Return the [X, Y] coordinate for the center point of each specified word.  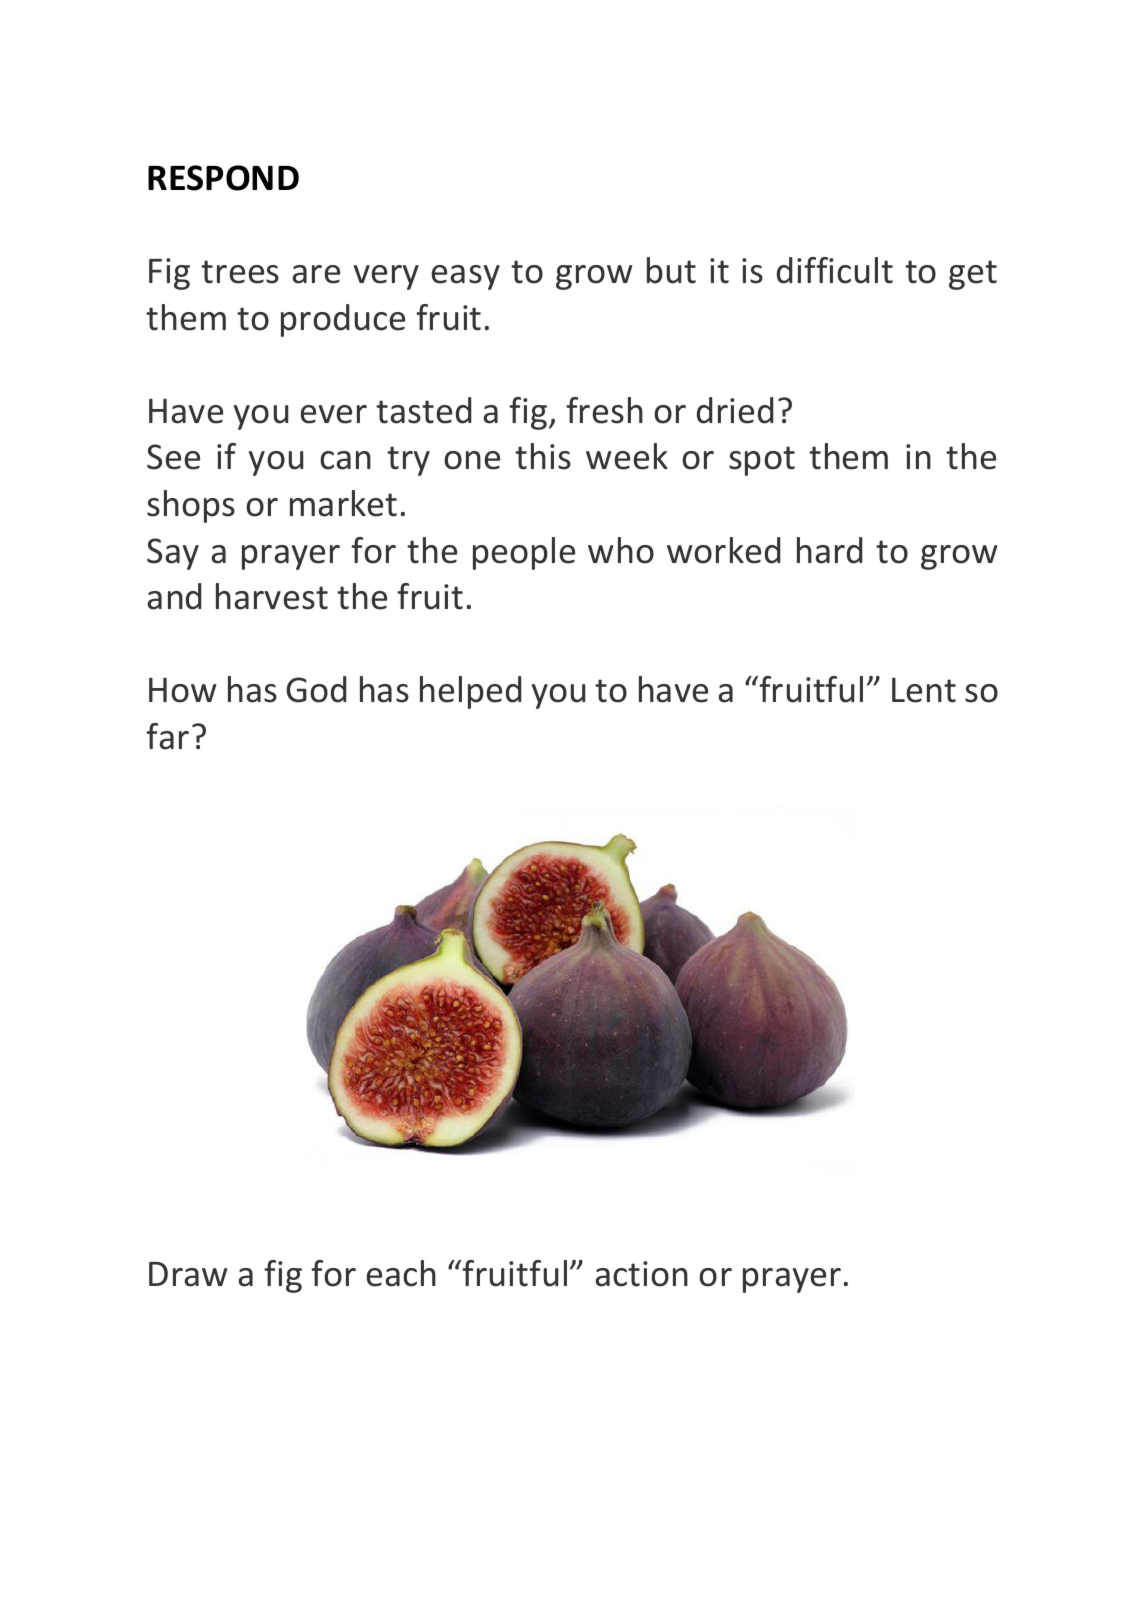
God [316, 689]
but [671, 270]
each [401, 1273]
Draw [188, 1274]
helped [470, 692]
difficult [835, 270]
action [641, 1274]
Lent [924, 690]
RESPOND [223, 178]
